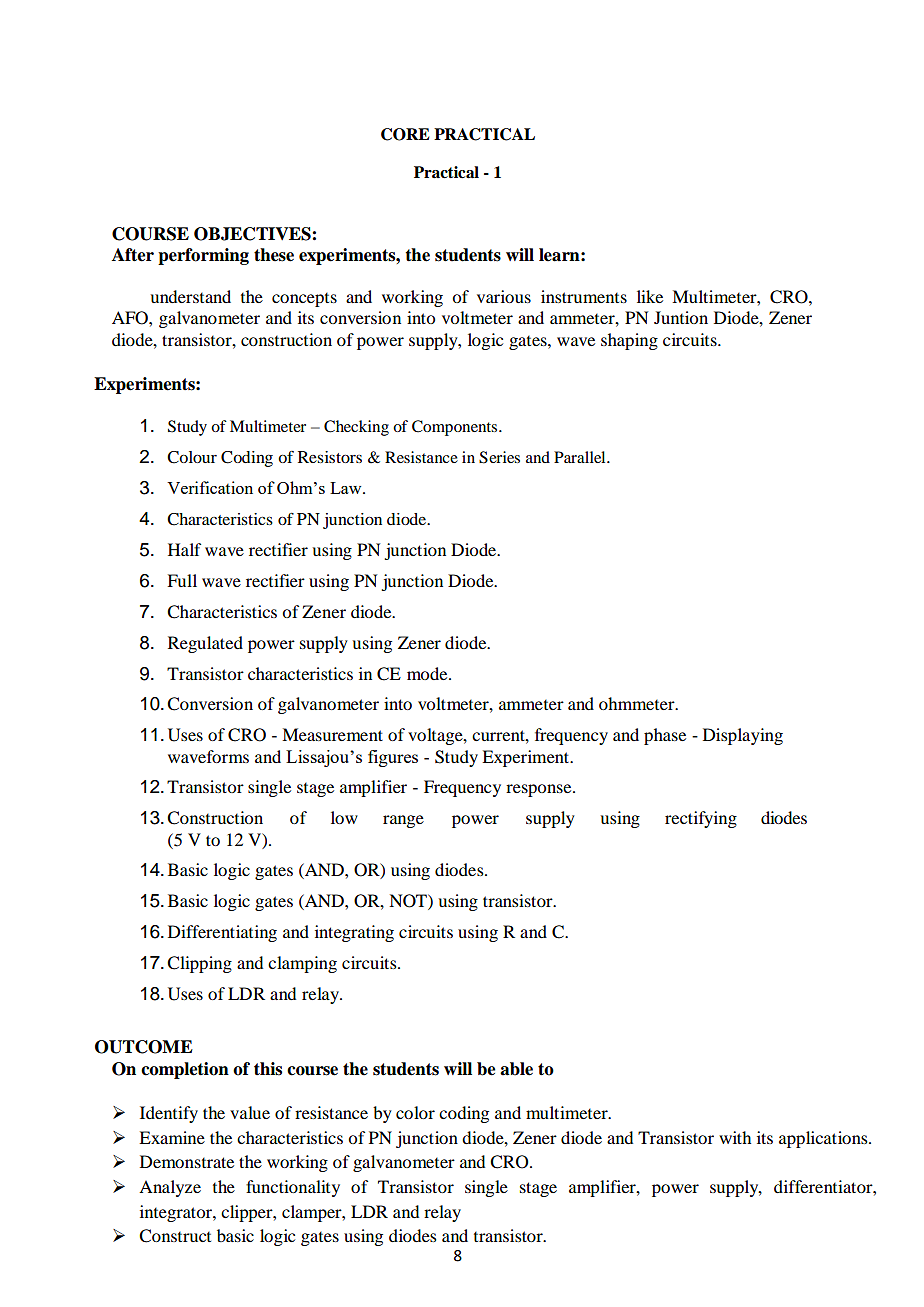 This document has height=1307, width=924. Describe the element at coordinates (205, 644) in the document. I see `Regulated` at that location.
